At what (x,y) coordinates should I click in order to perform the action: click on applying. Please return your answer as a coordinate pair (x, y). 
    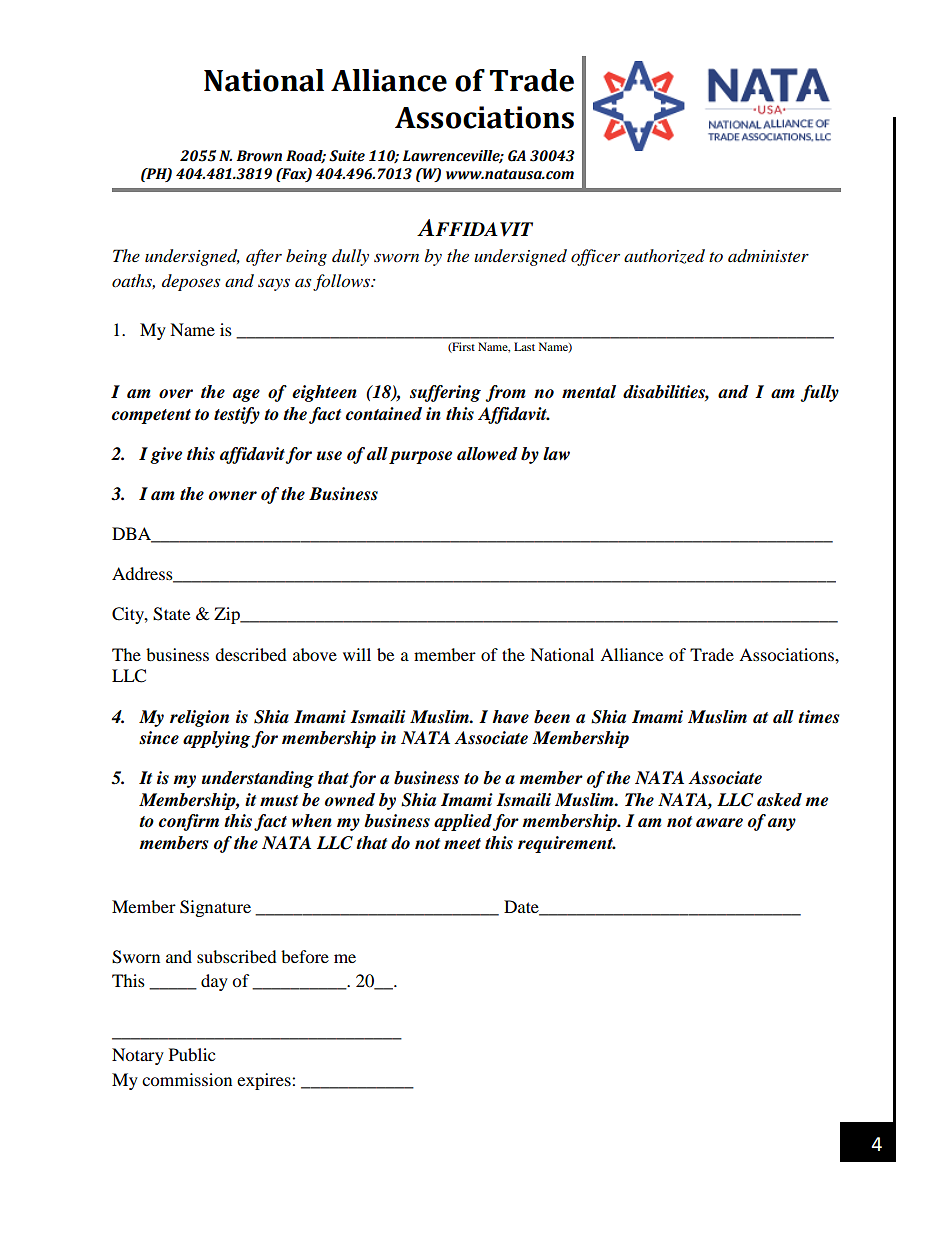
    Looking at the image, I should click on (217, 739).
